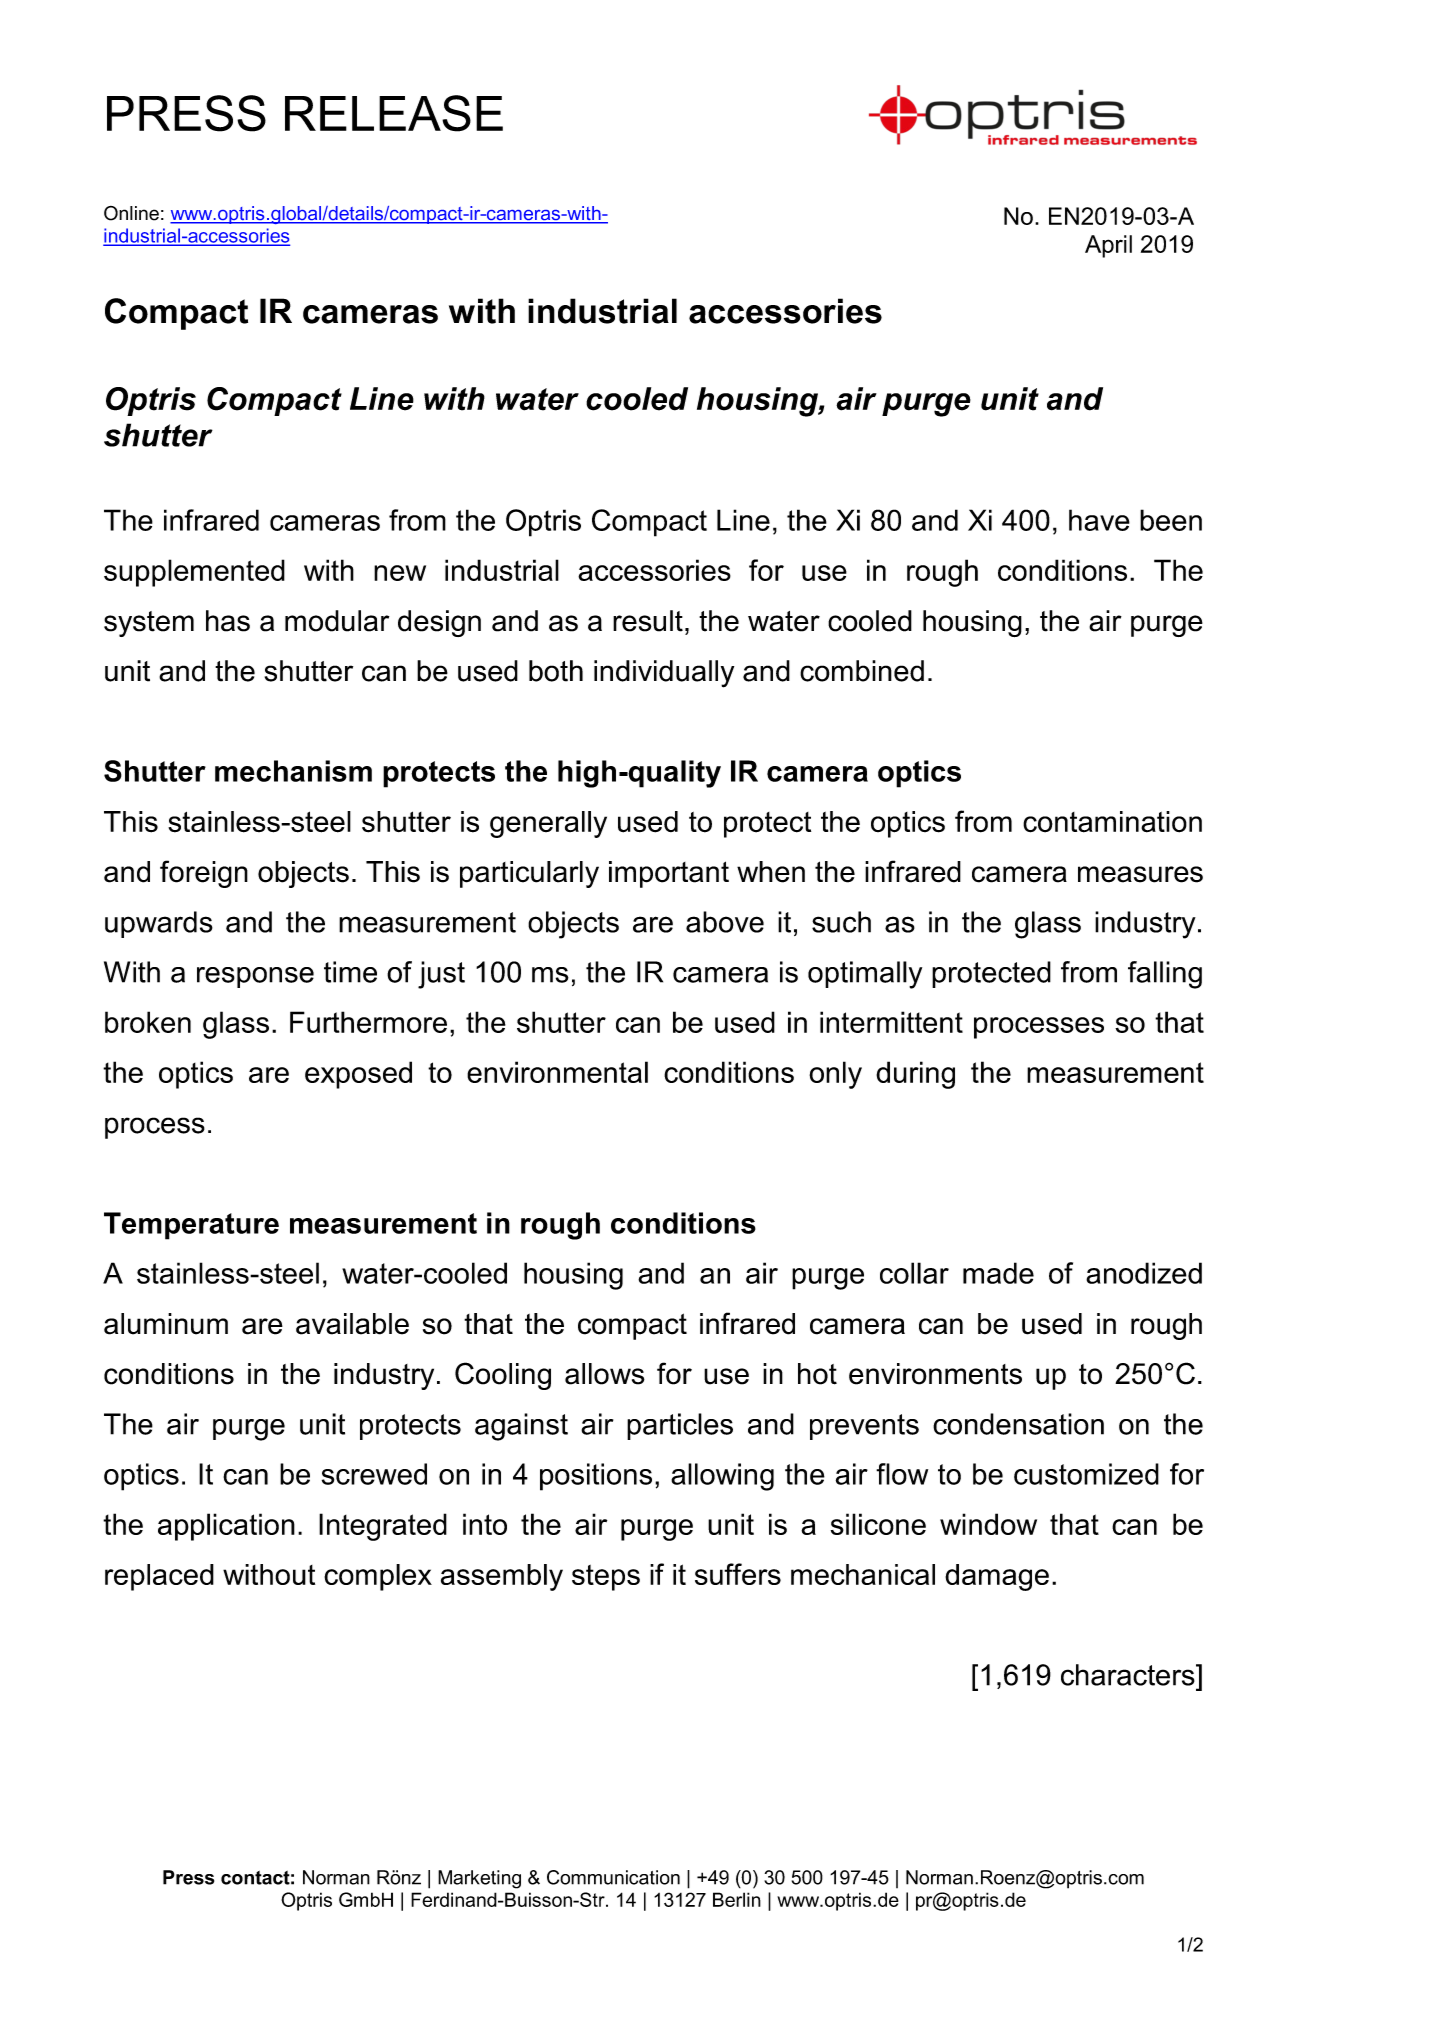 This screenshot has width=1444, height=2042. I want to click on April, so click(1108, 246).
